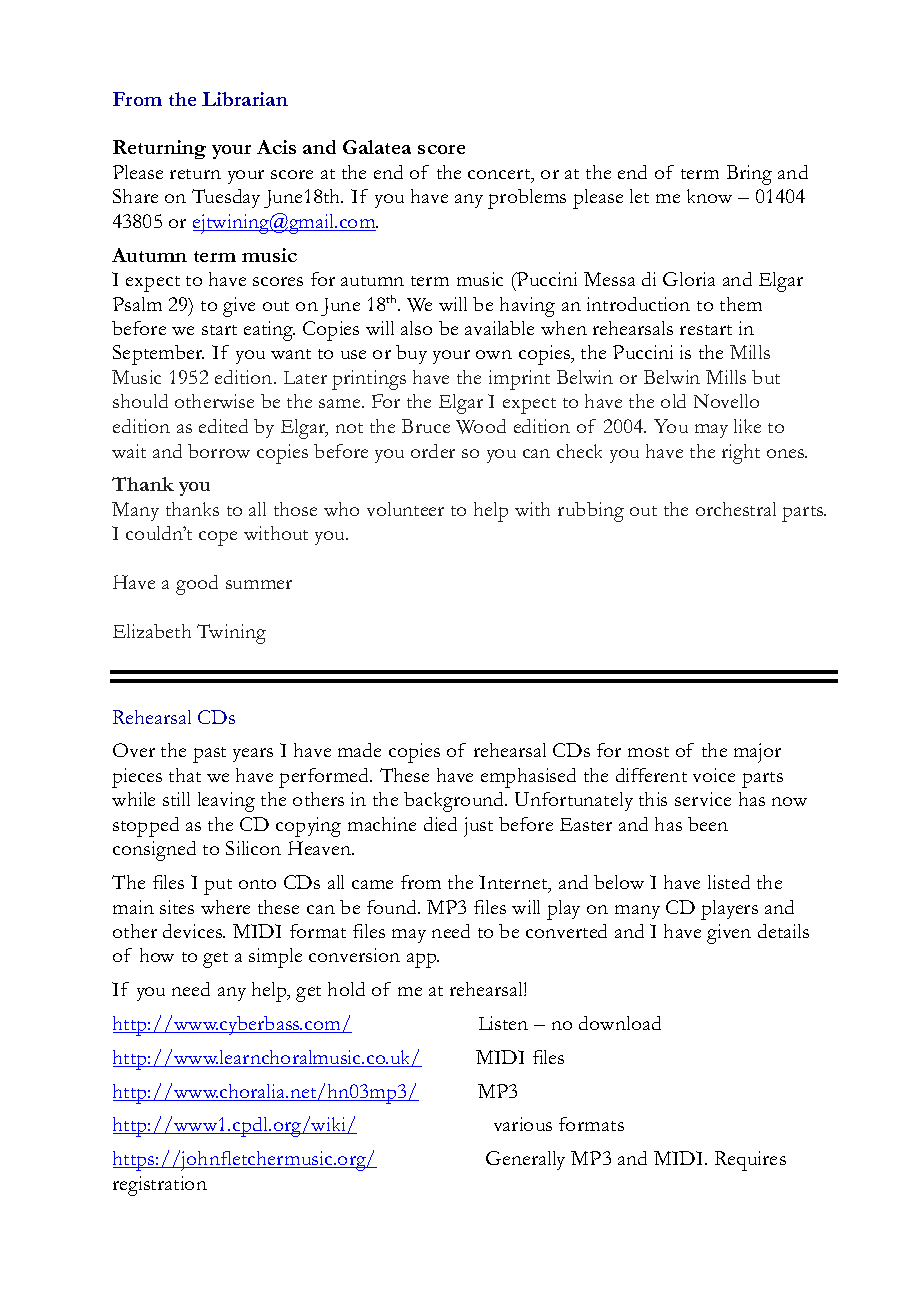  I want to click on Bring, so click(749, 175).
